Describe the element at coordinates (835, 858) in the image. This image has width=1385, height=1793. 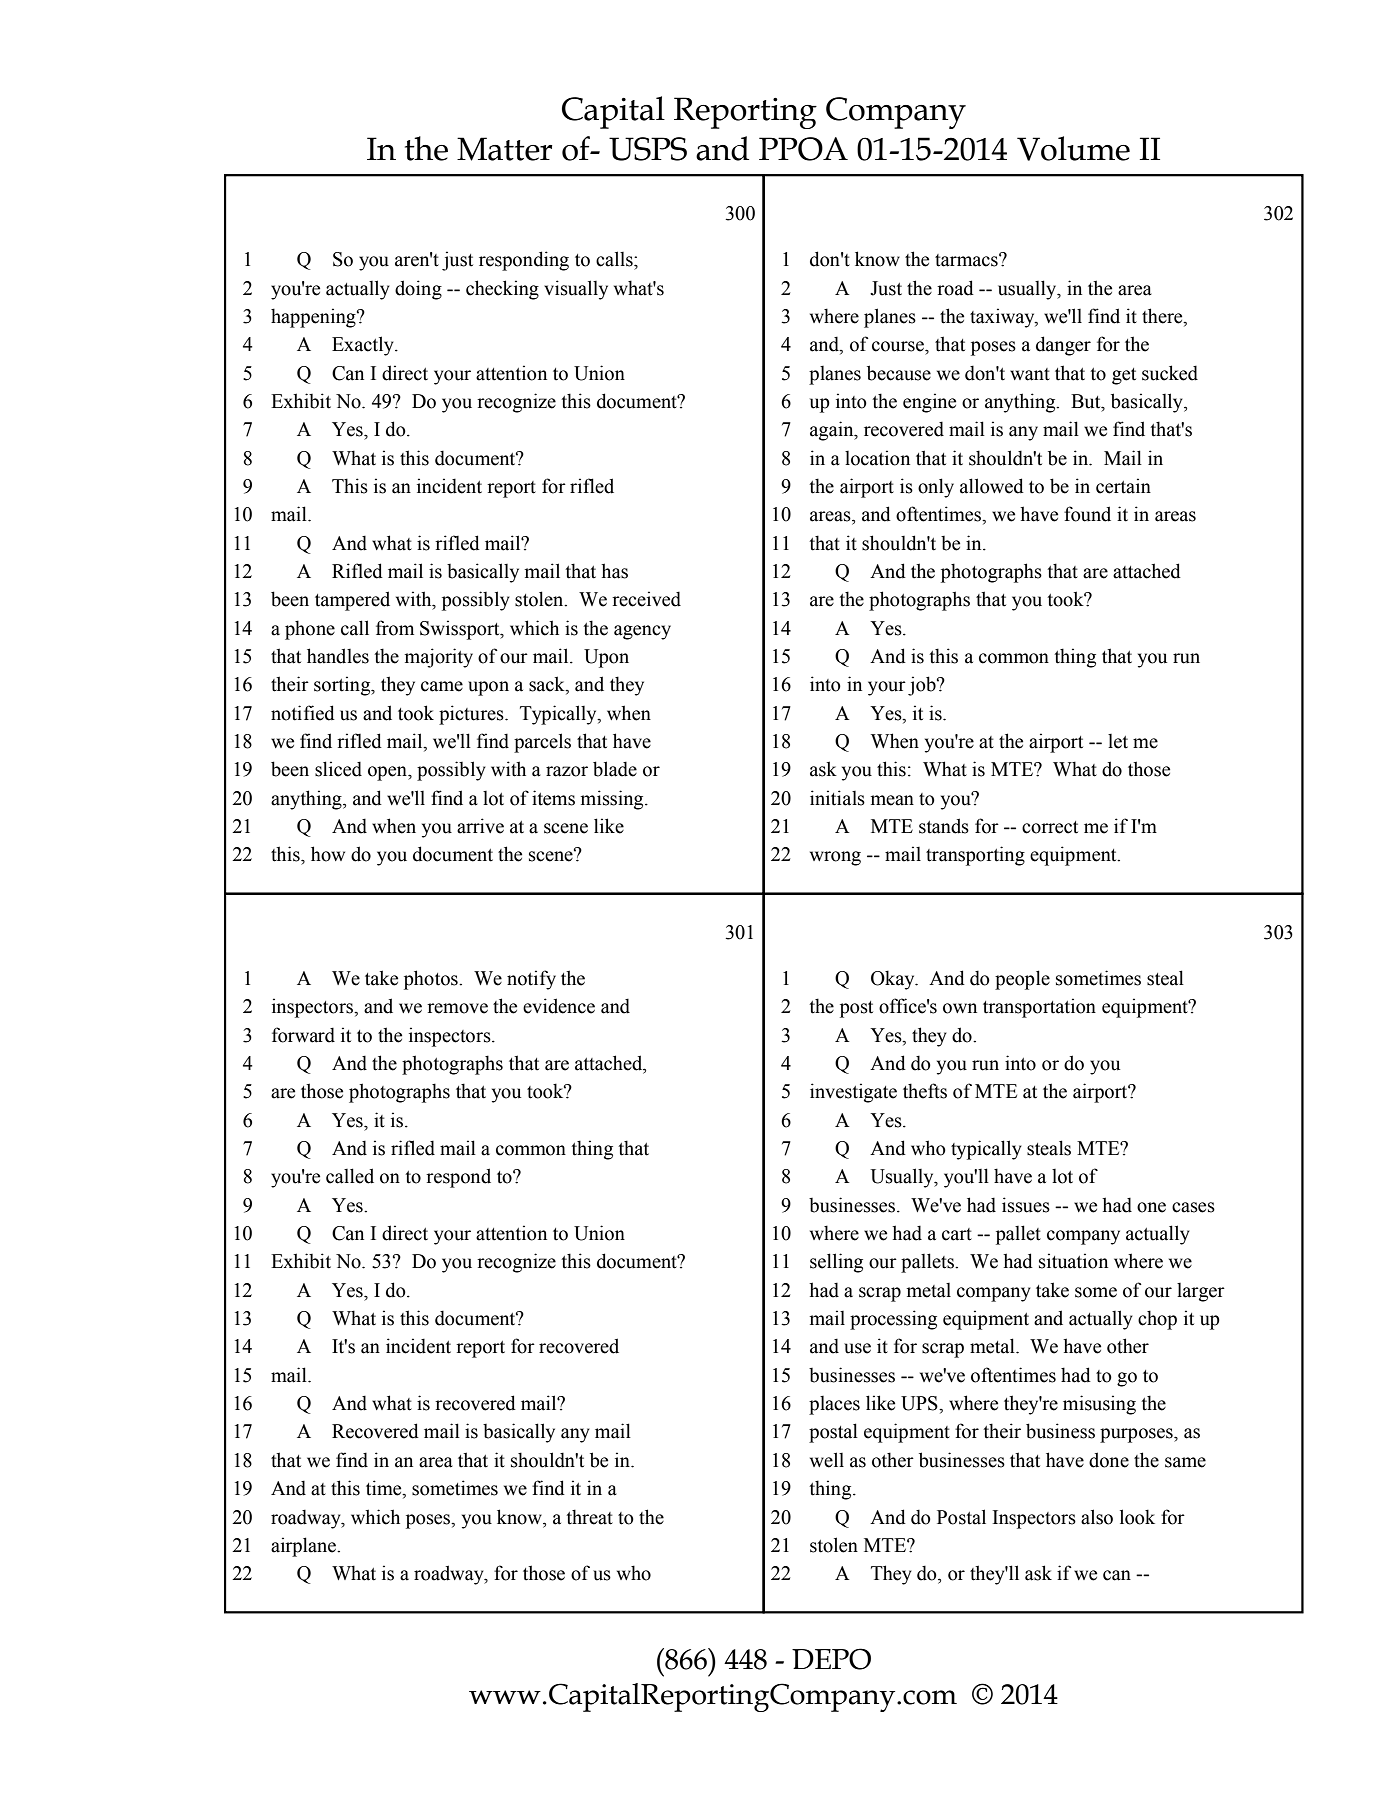
I see `wrong` at that location.
